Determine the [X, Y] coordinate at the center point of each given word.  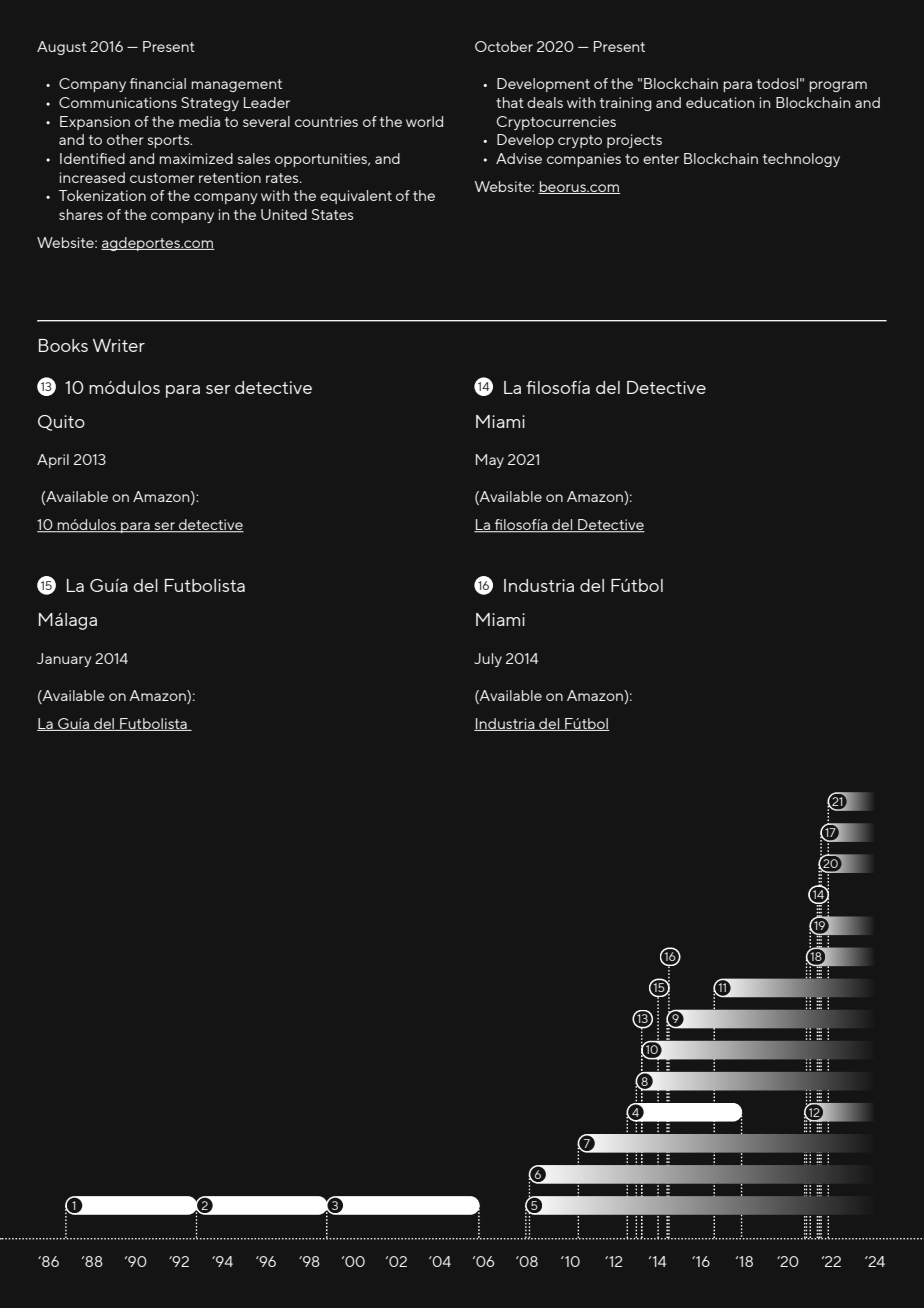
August [62, 48]
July [488, 660]
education [720, 102]
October [504, 46]
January [64, 660]
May [490, 461]
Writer [119, 345]
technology [801, 160]
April [53, 461]
